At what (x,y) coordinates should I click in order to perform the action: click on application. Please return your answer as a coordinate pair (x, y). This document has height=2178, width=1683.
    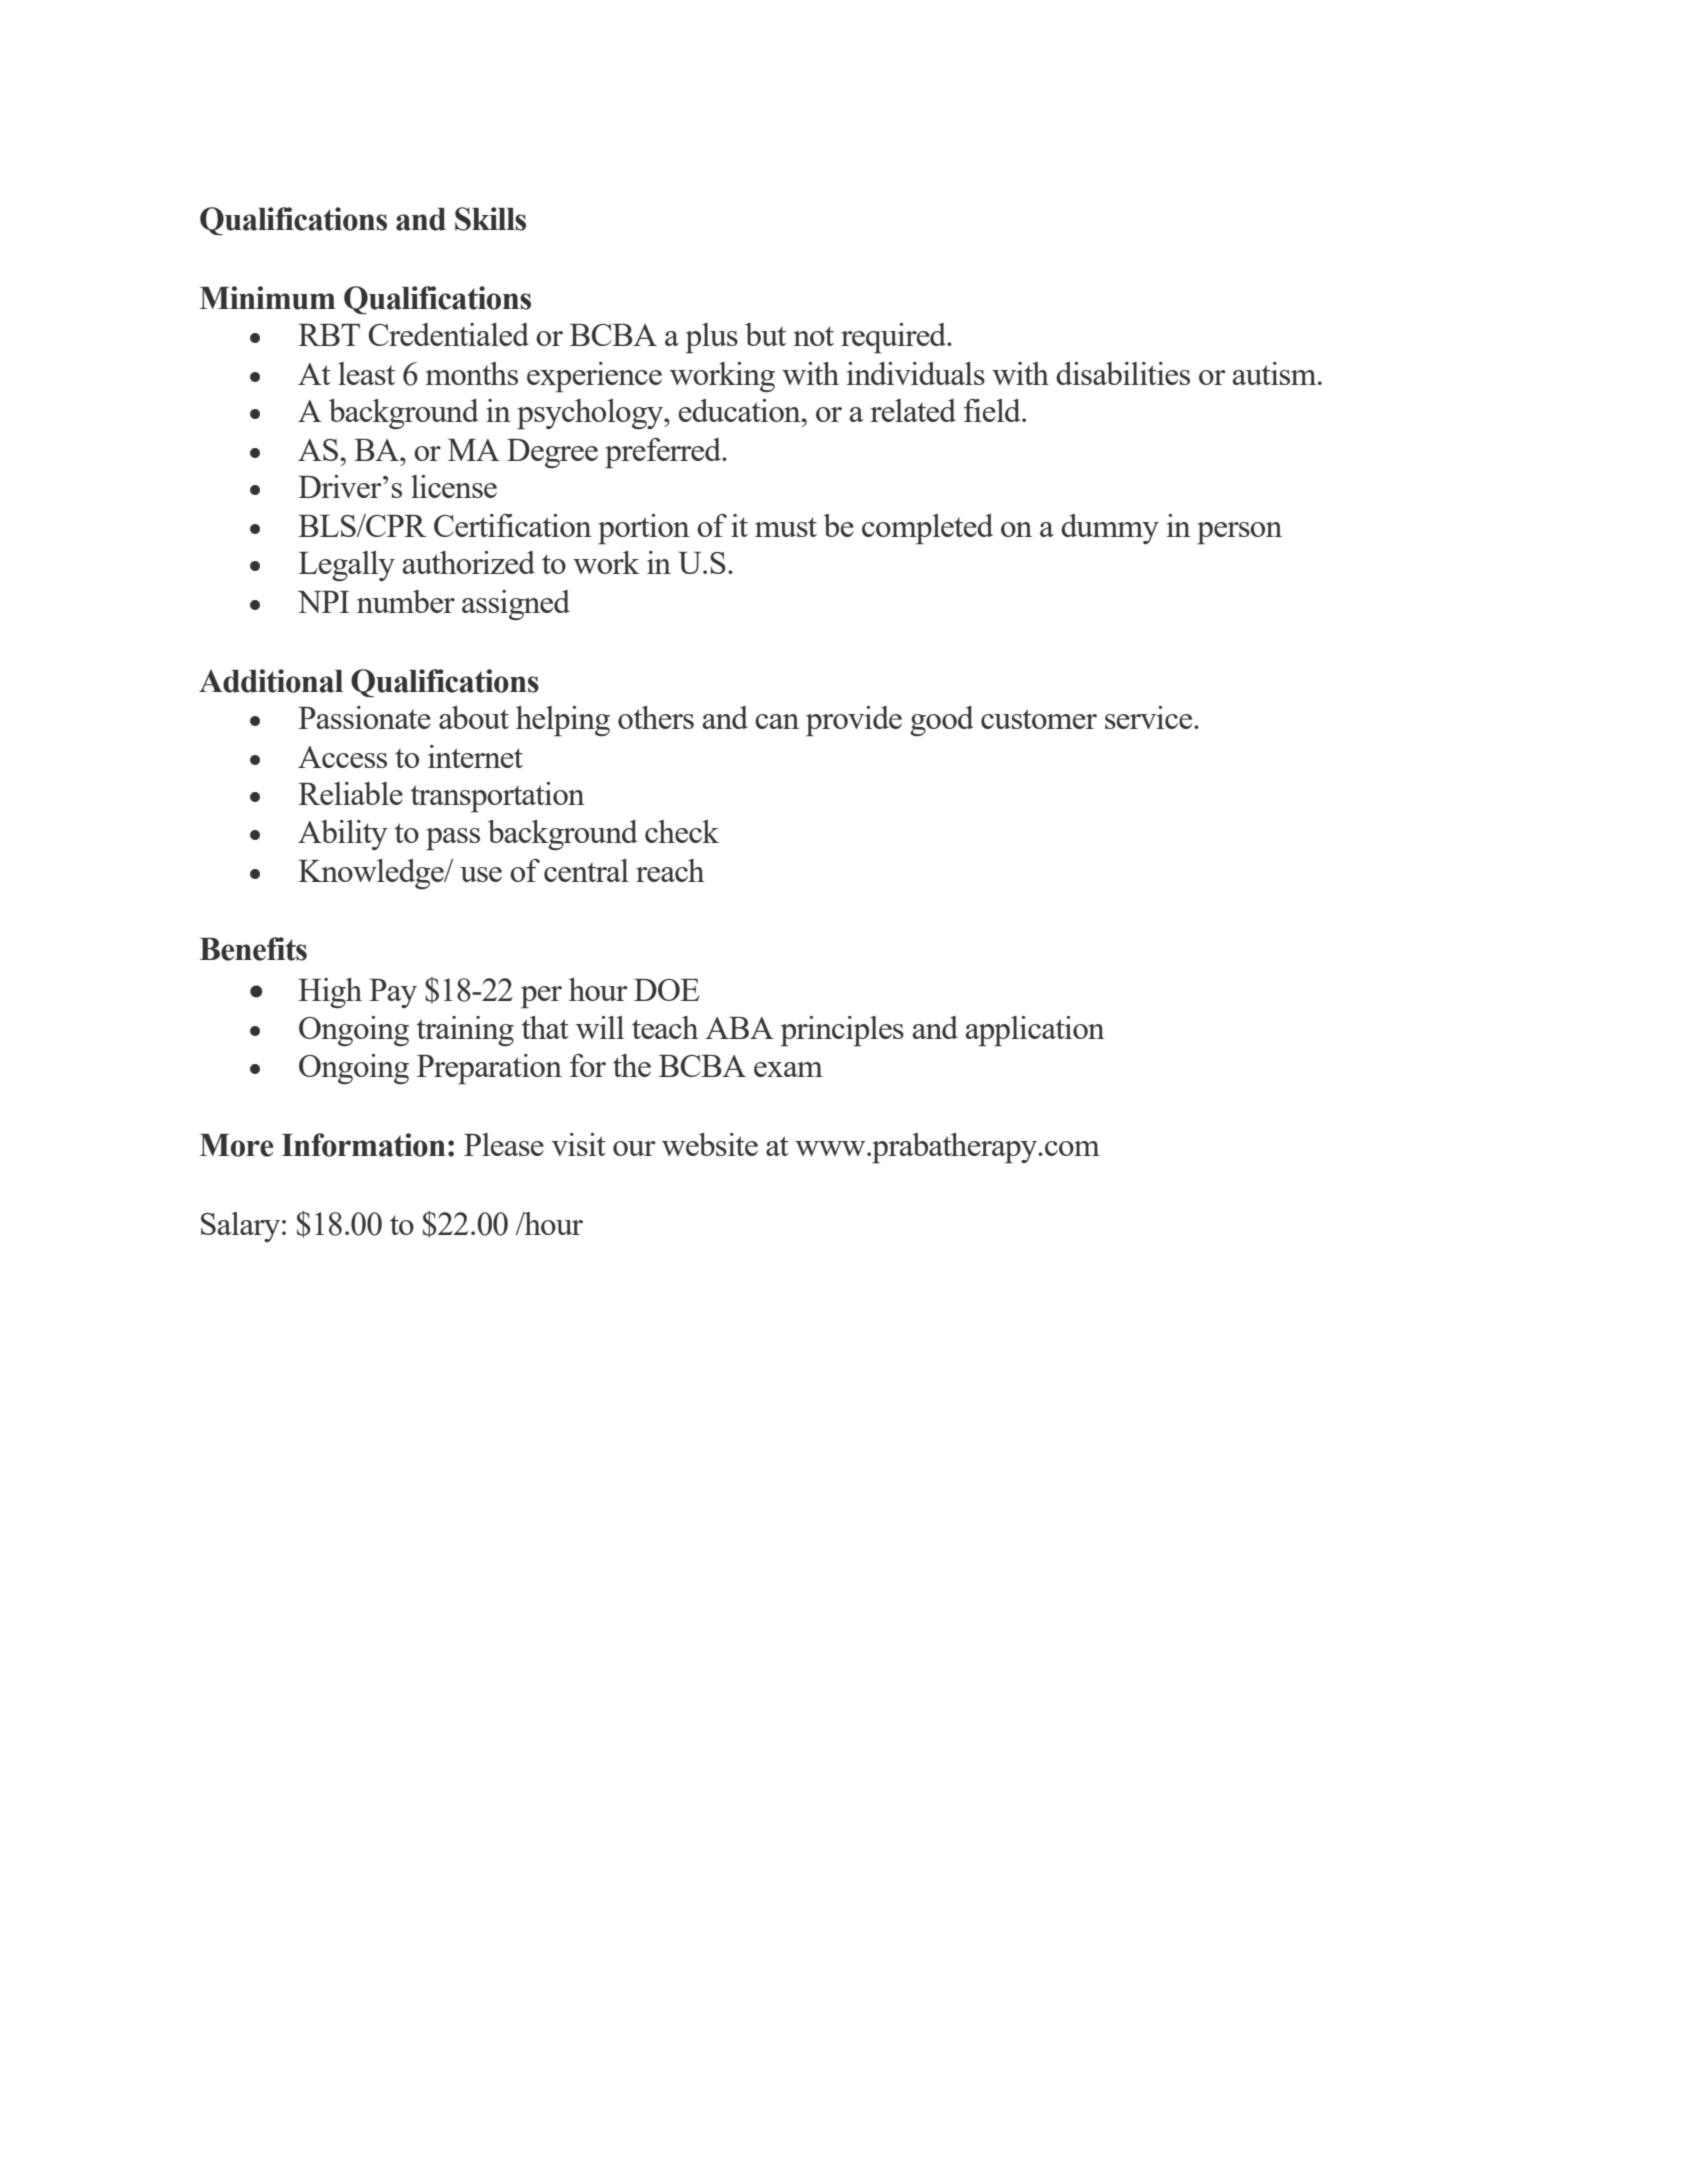
    Looking at the image, I should click on (1035, 1031).
